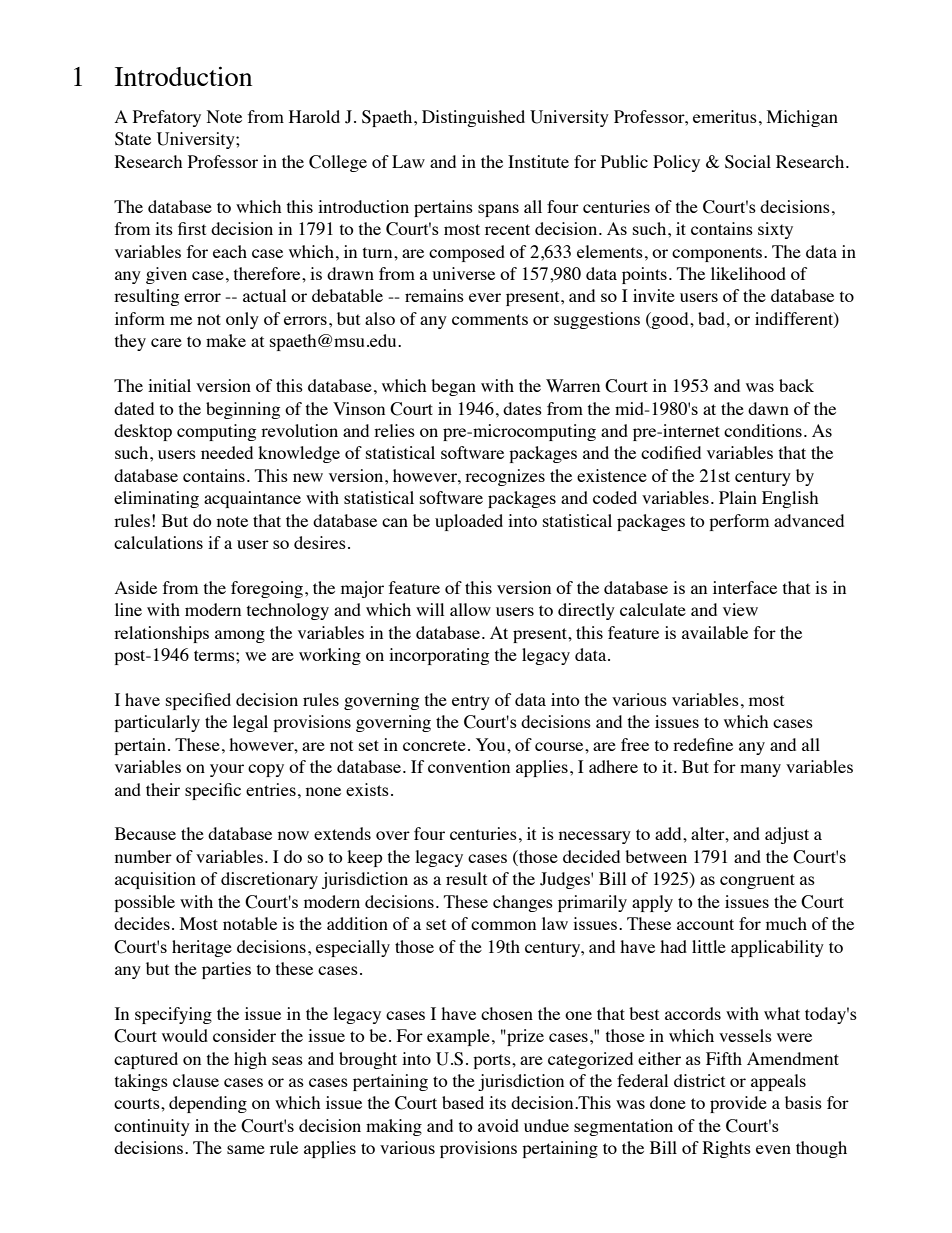 The image size is (952, 1233). I want to click on perform, so click(739, 522).
